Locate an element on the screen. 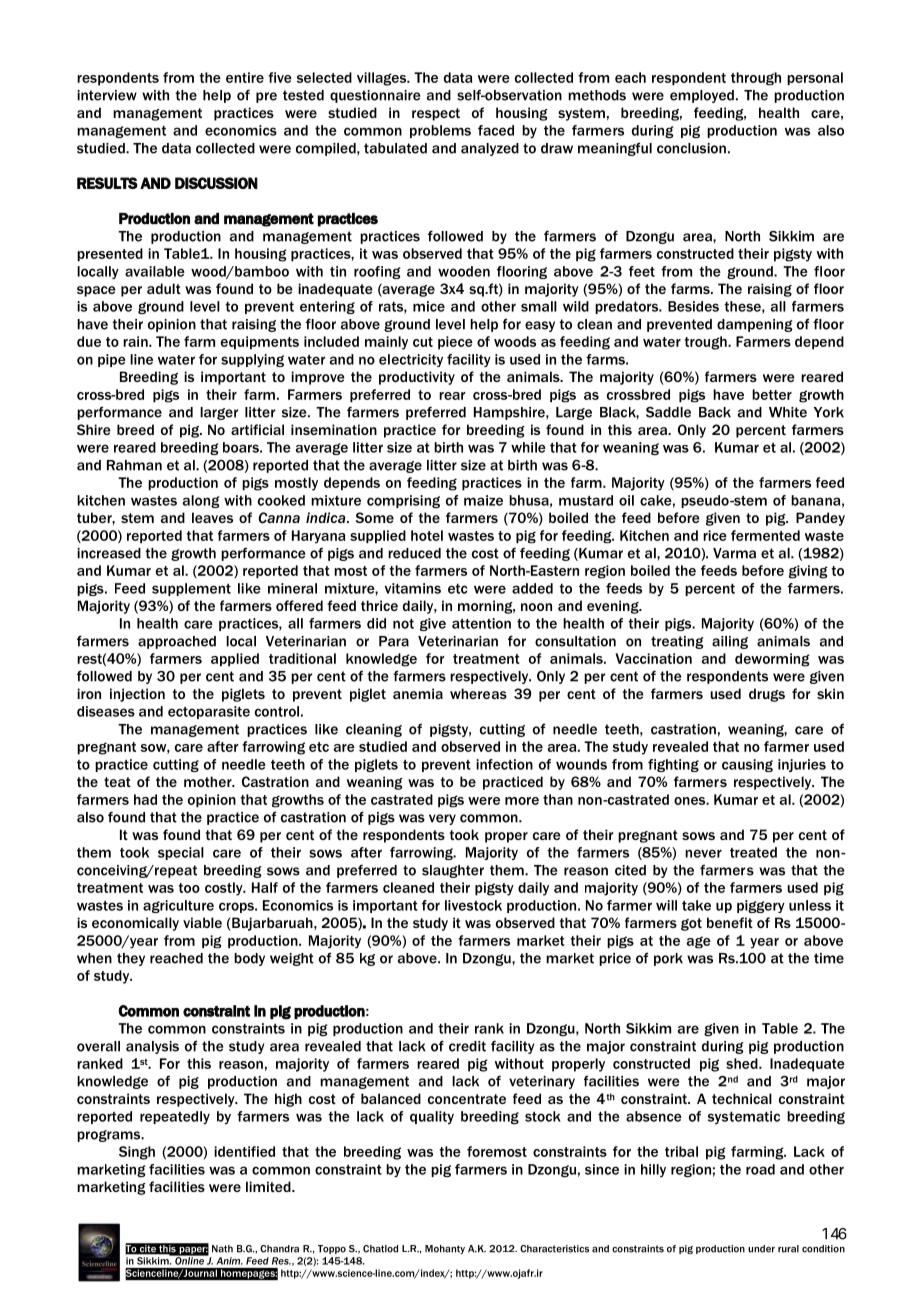 The image size is (924, 1307). interview is located at coordinates (107, 95).
